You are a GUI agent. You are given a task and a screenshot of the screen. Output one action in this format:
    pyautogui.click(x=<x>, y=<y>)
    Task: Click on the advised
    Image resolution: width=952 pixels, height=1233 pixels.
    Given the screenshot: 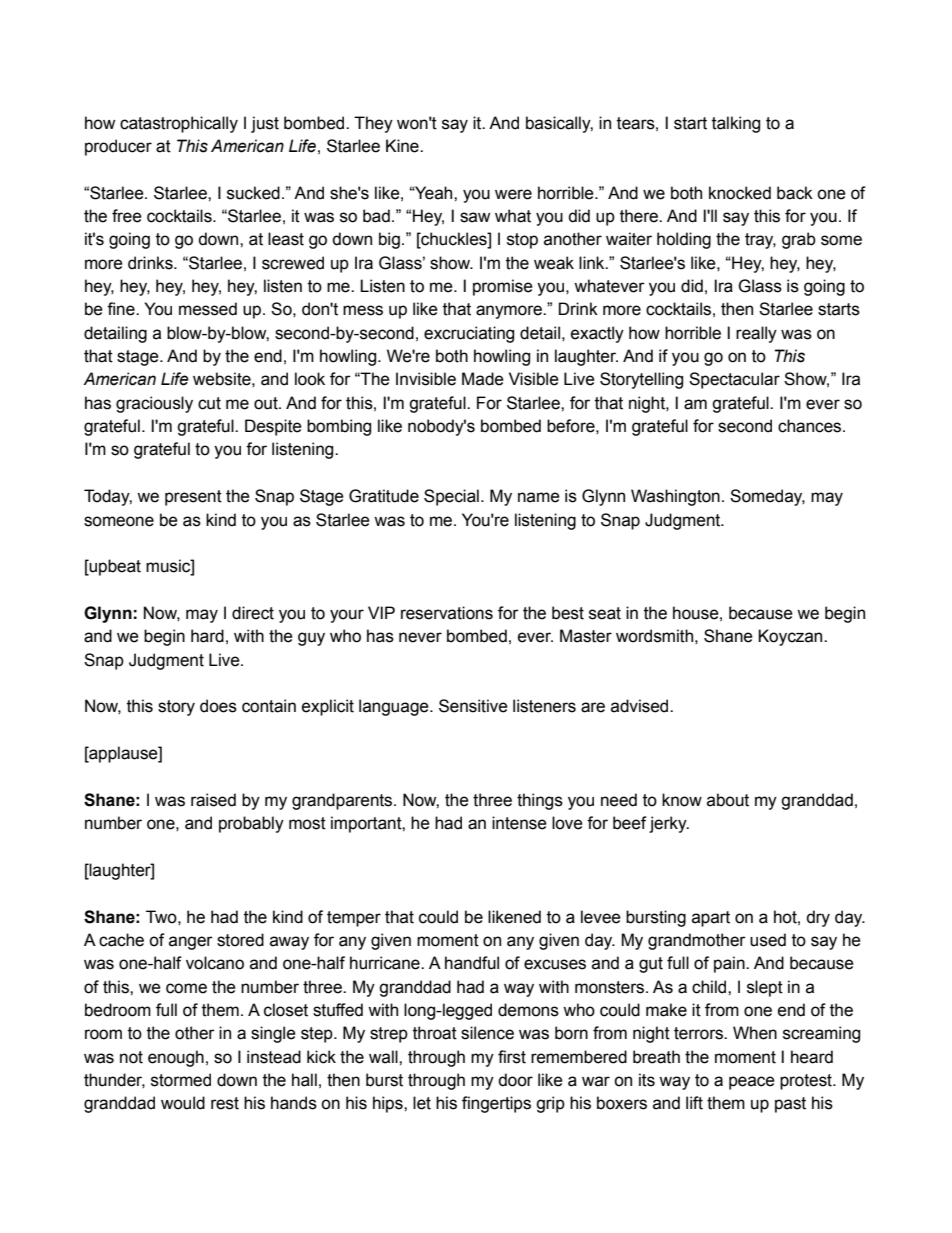 What is the action you would take?
    pyautogui.click(x=641, y=706)
